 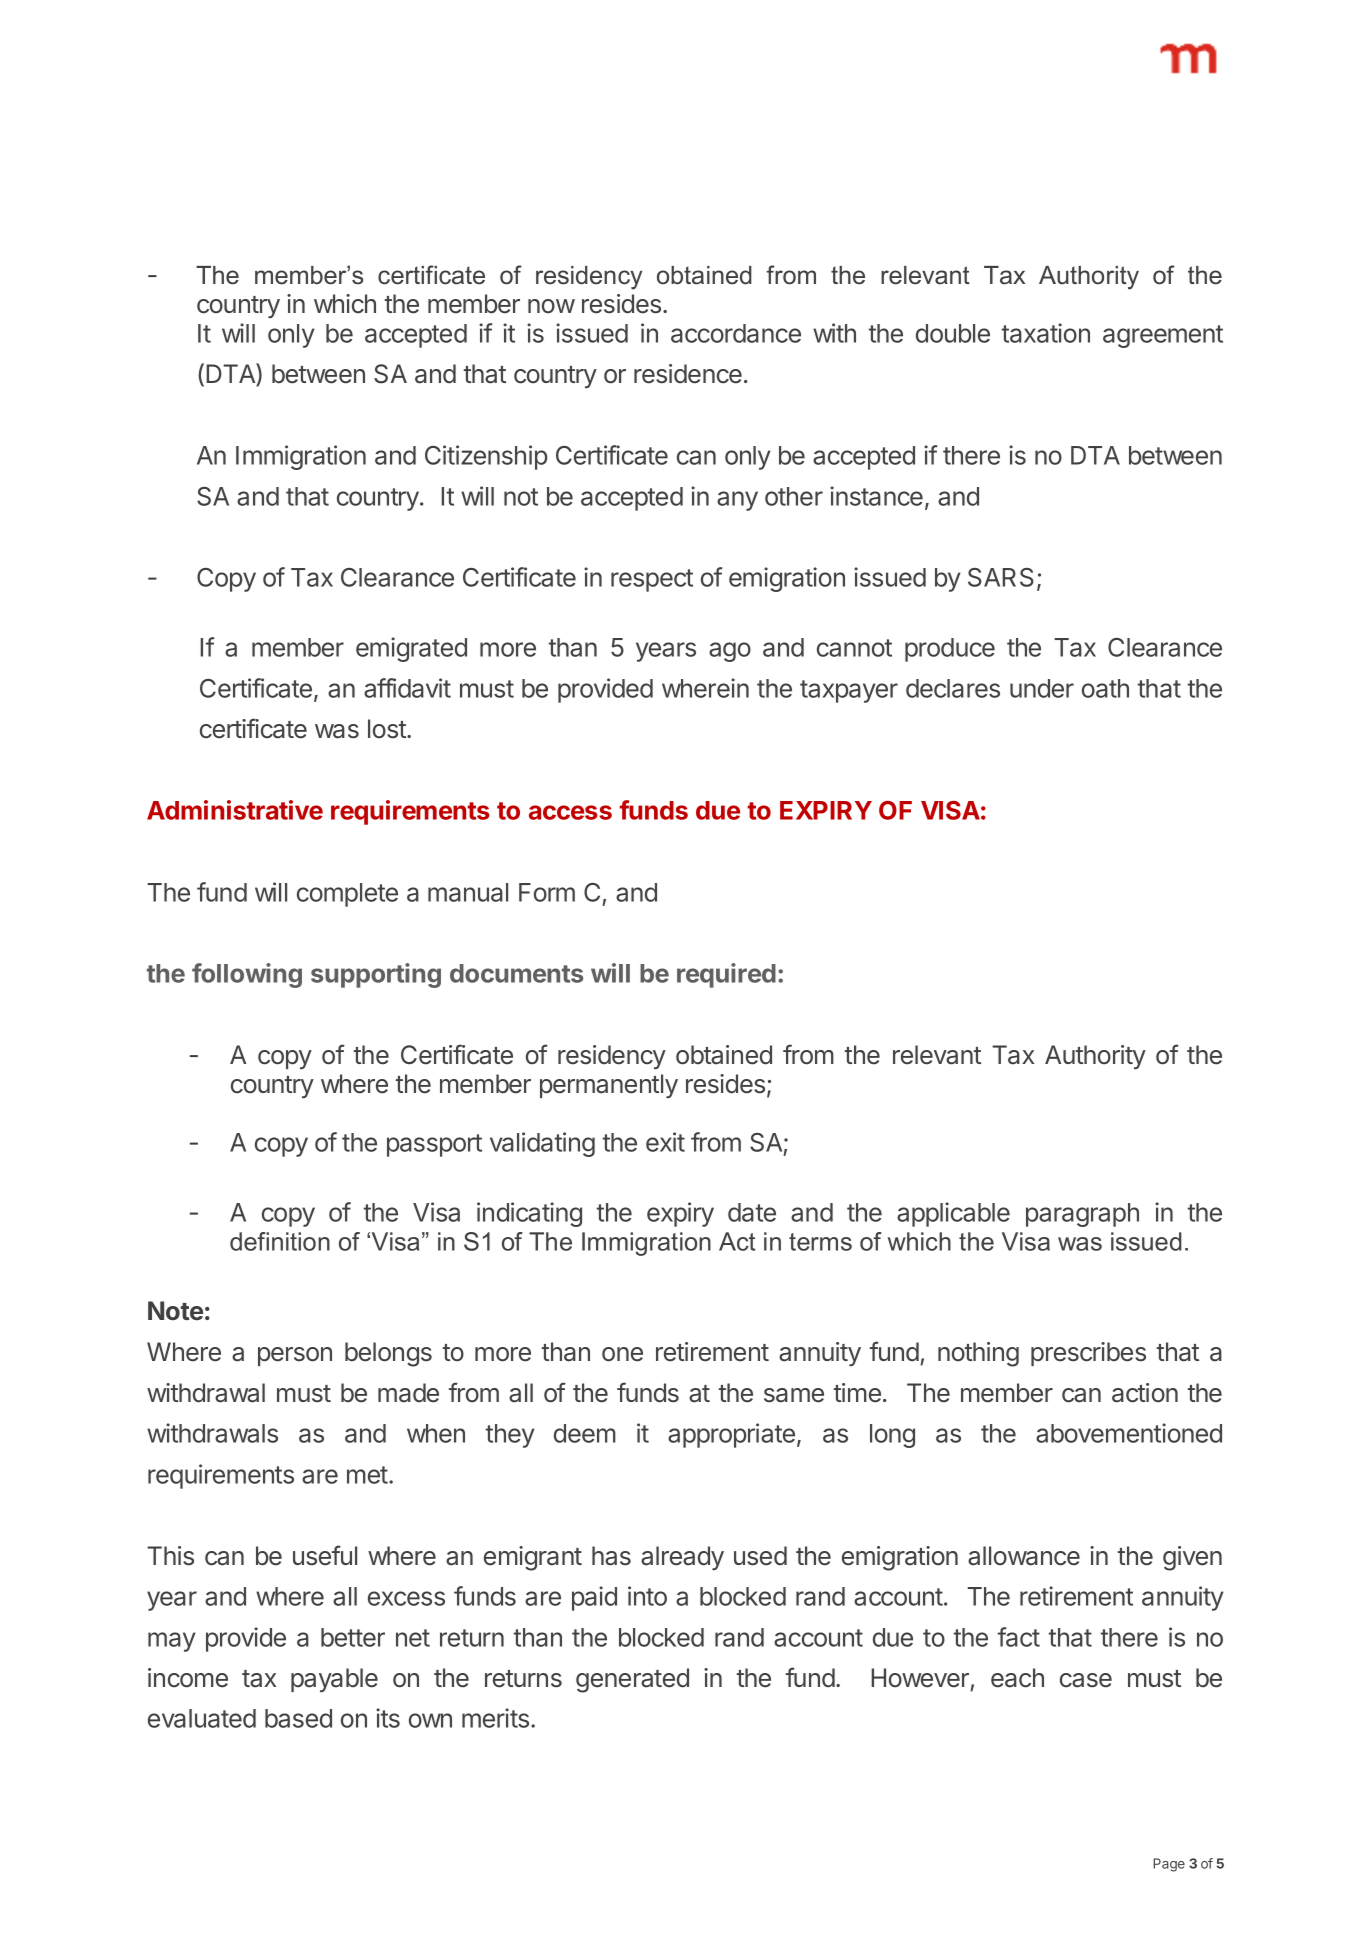 I want to click on generated, so click(x=632, y=1680).
